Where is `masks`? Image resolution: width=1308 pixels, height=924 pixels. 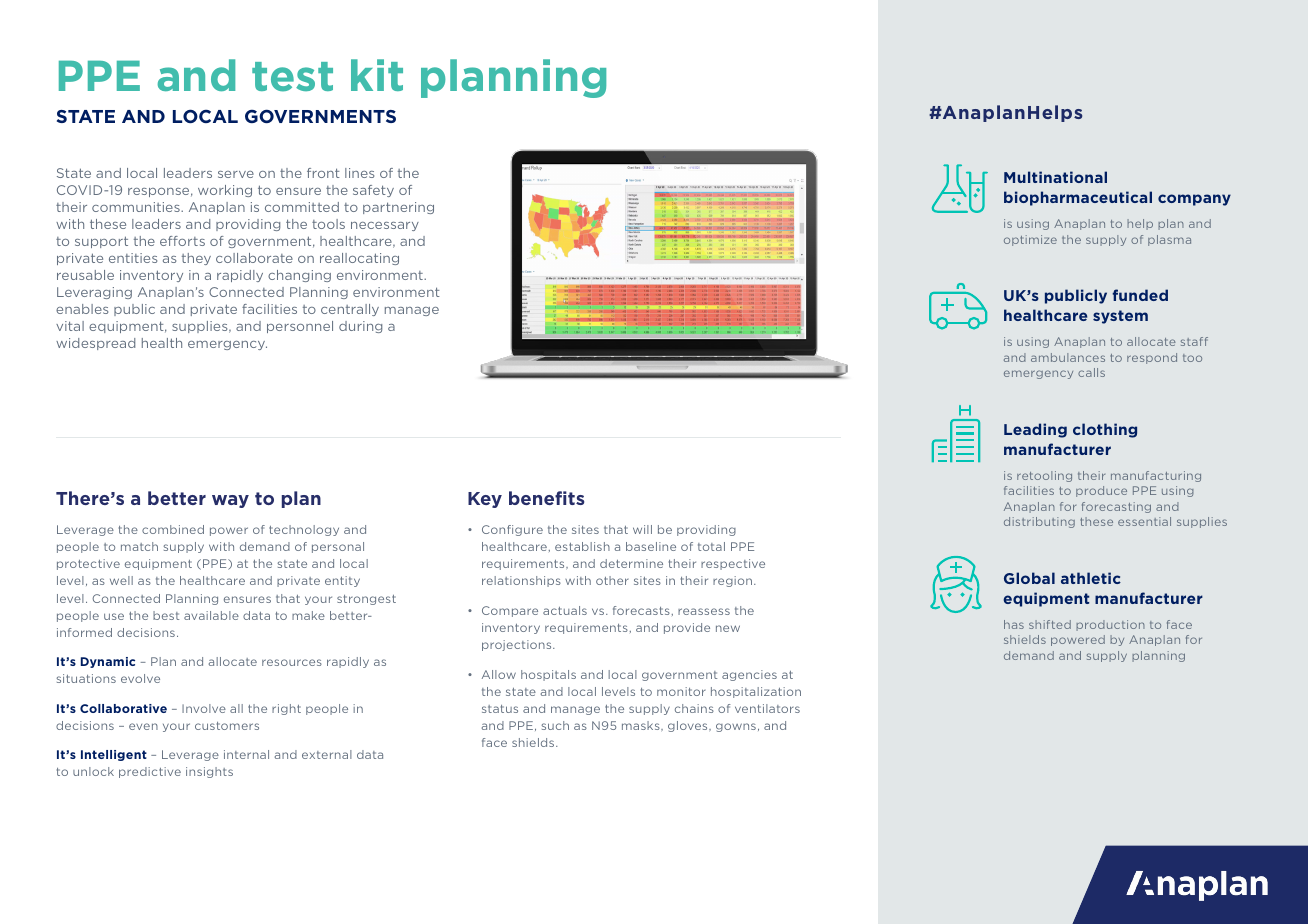
masks is located at coordinates (642, 725).
